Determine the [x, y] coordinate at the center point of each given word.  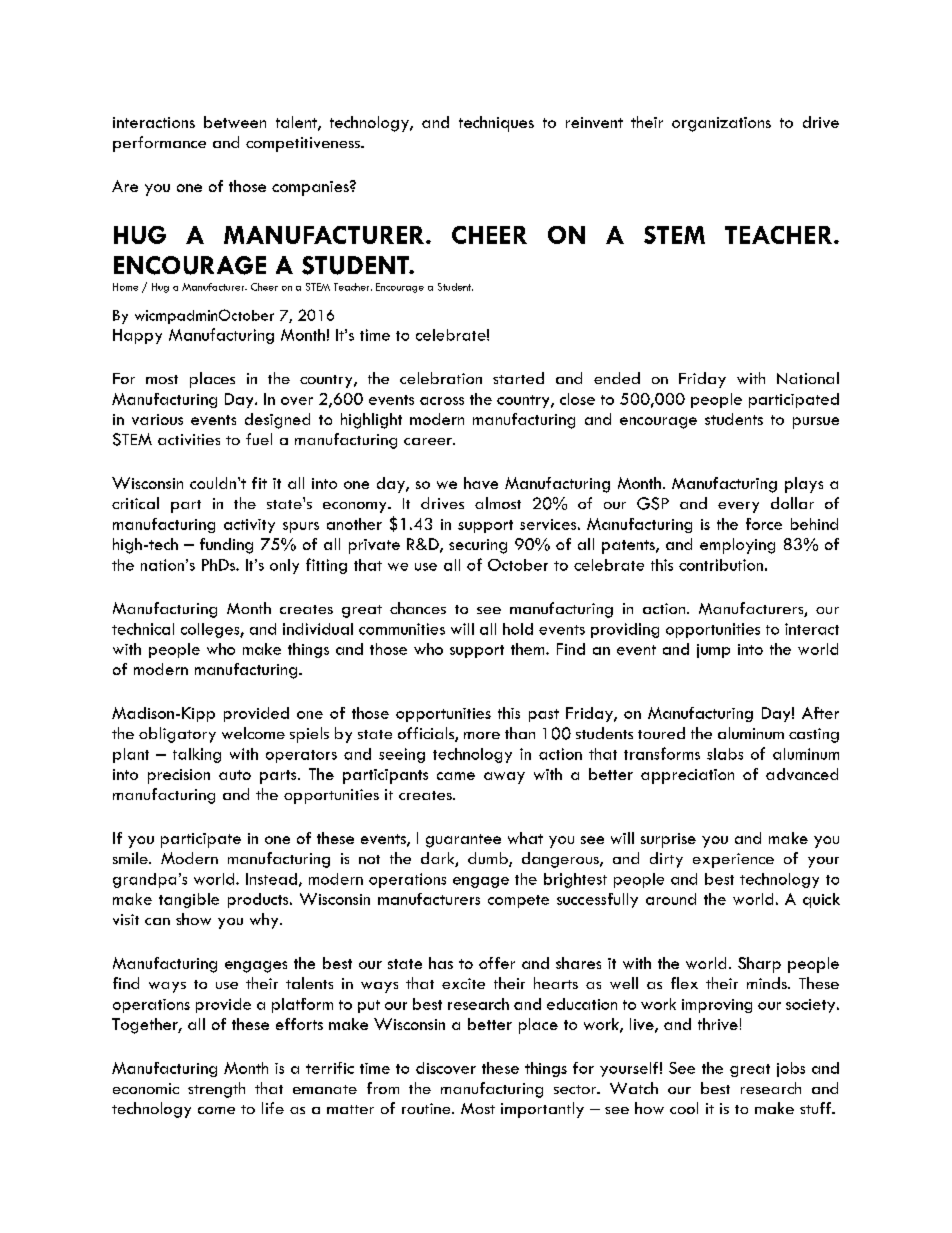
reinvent [594, 122]
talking [197, 755]
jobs [791, 1069]
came [456, 776]
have [481, 483]
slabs [725, 754]
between [235, 122]
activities [189, 439]
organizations [721, 124]
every [738, 507]
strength [216, 1090]
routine [427, 1108]
